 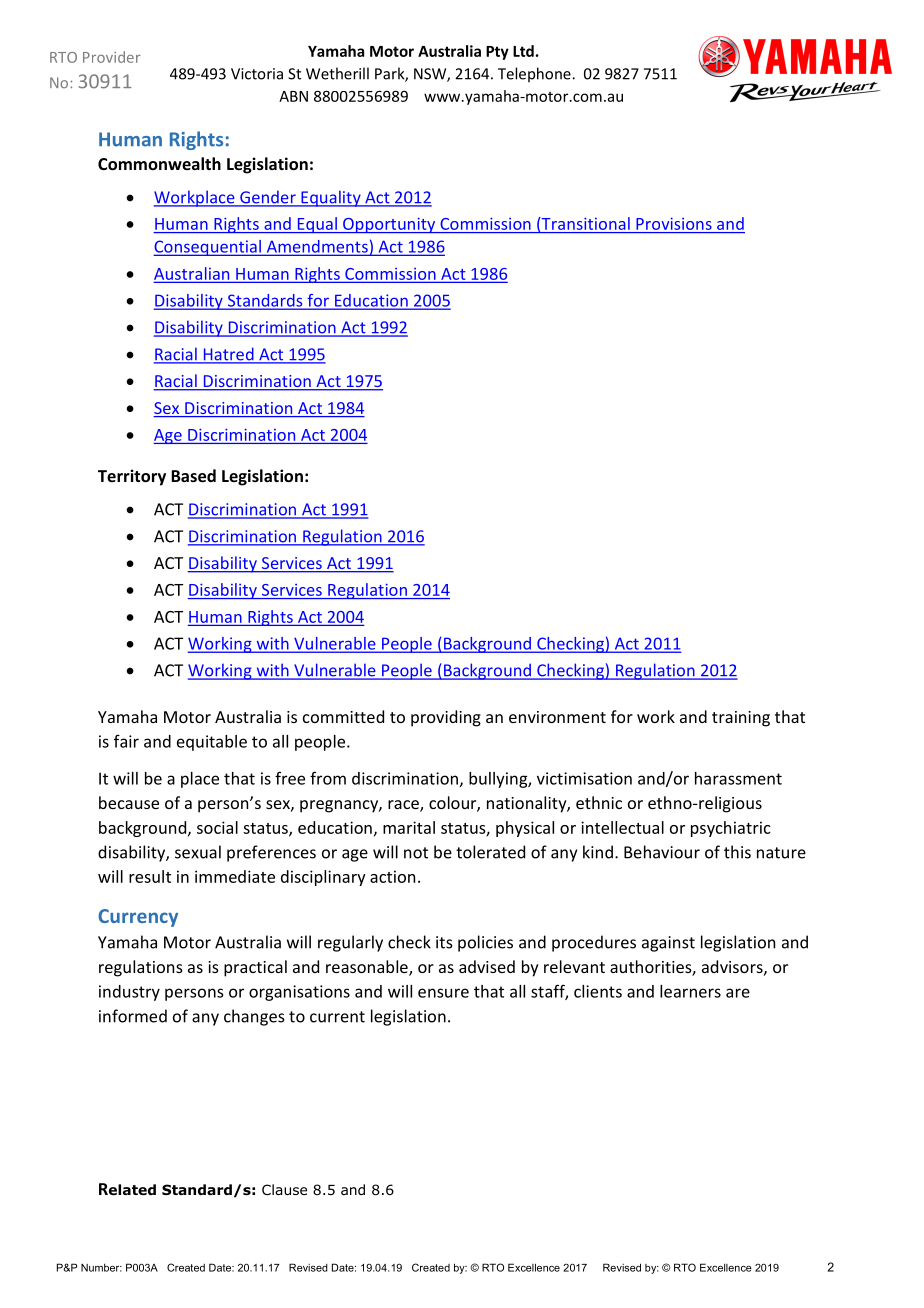 I want to click on training, so click(x=741, y=719).
